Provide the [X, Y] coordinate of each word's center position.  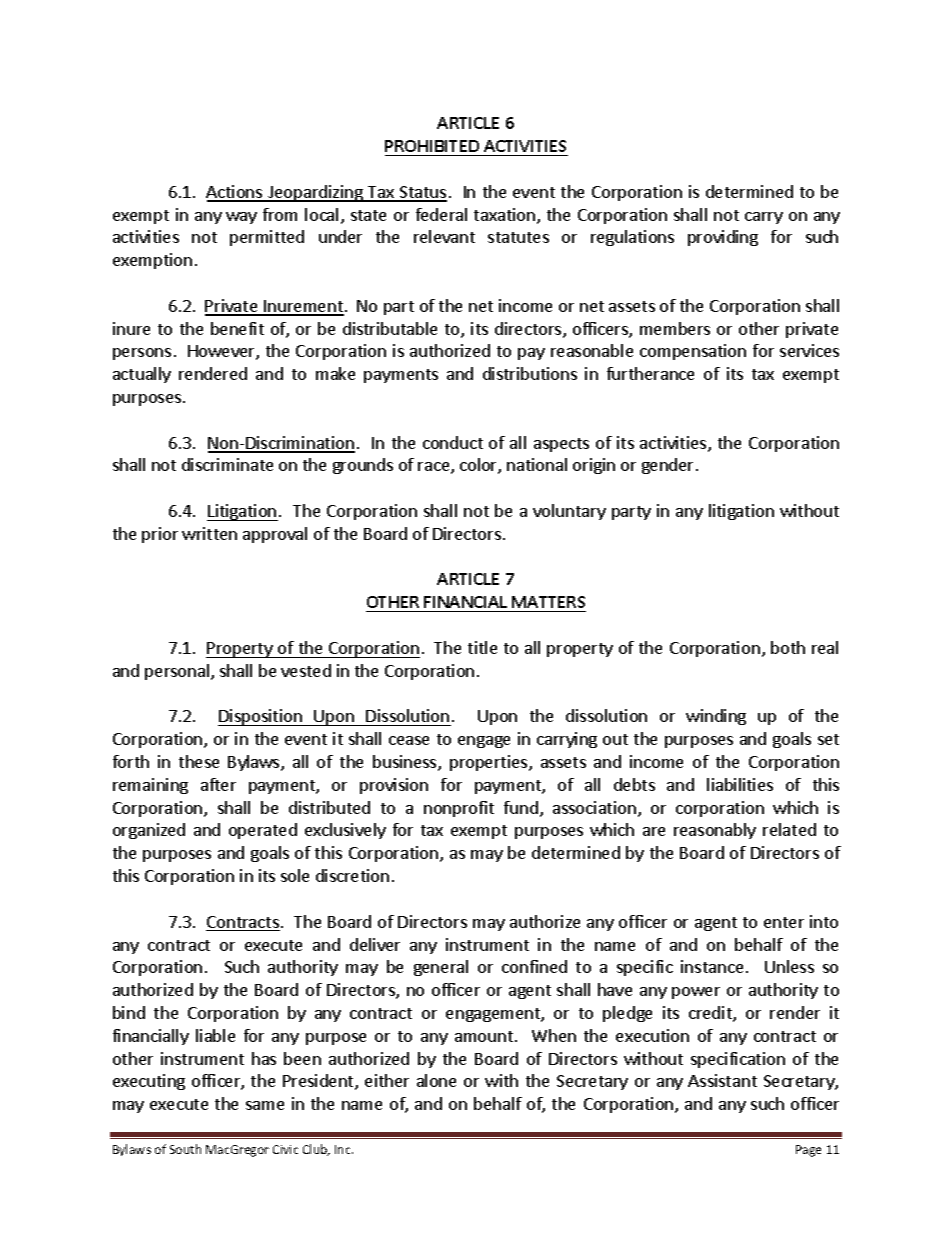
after [218, 784]
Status [422, 193]
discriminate [227, 464]
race [435, 468]
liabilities [740, 784]
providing [723, 238]
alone [436, 1080]
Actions [235, 193]
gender [669, 466]
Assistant [722, 1080]
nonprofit [459, 809]
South [185, 1149]
